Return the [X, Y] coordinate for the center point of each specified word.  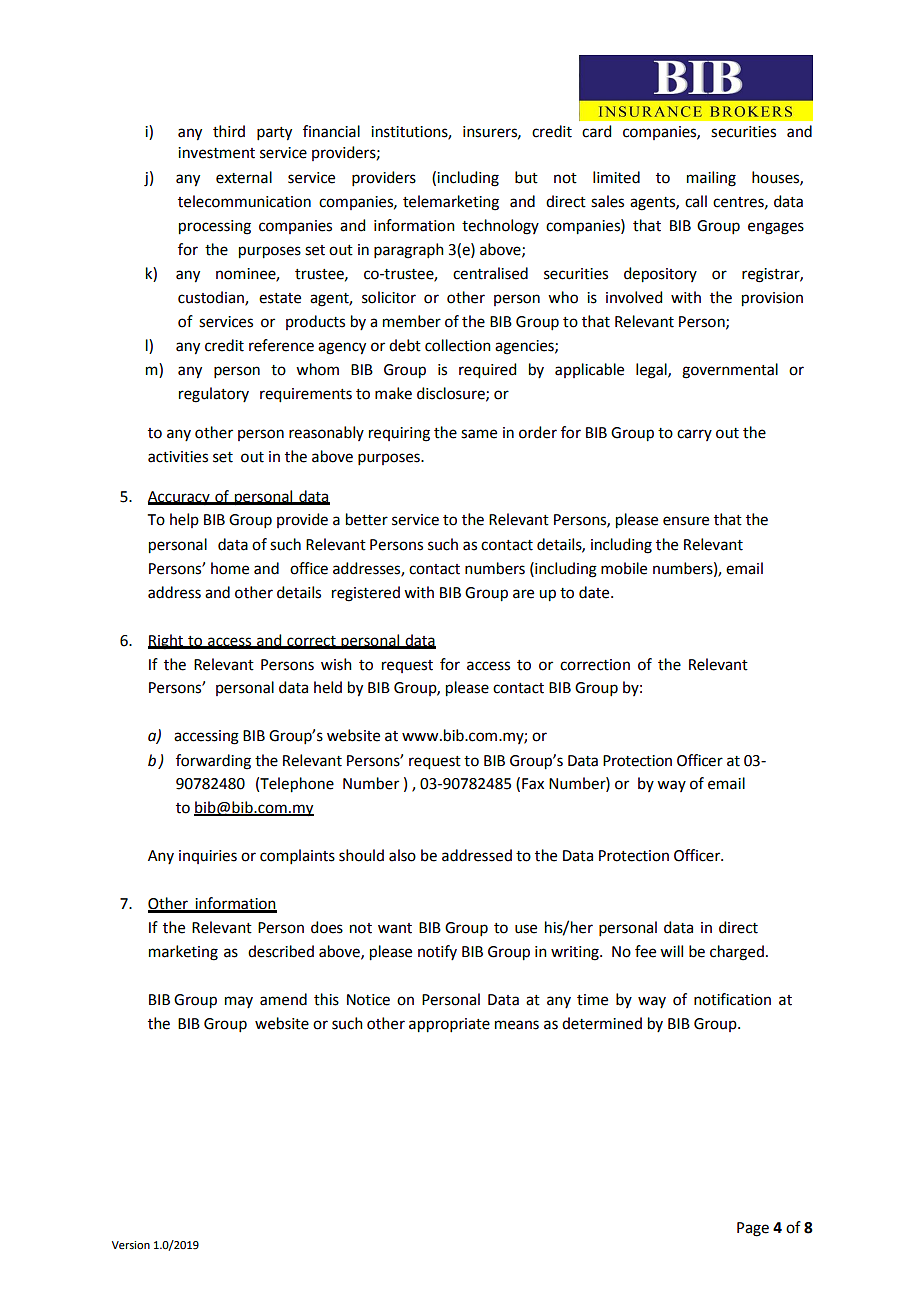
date [595, 592]
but [526, 177]
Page [753, 1229]
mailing [711, 179]
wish [336, 664]
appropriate [449, 1025]
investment [216, 153]
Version [131, 1245]
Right [167, 642]
